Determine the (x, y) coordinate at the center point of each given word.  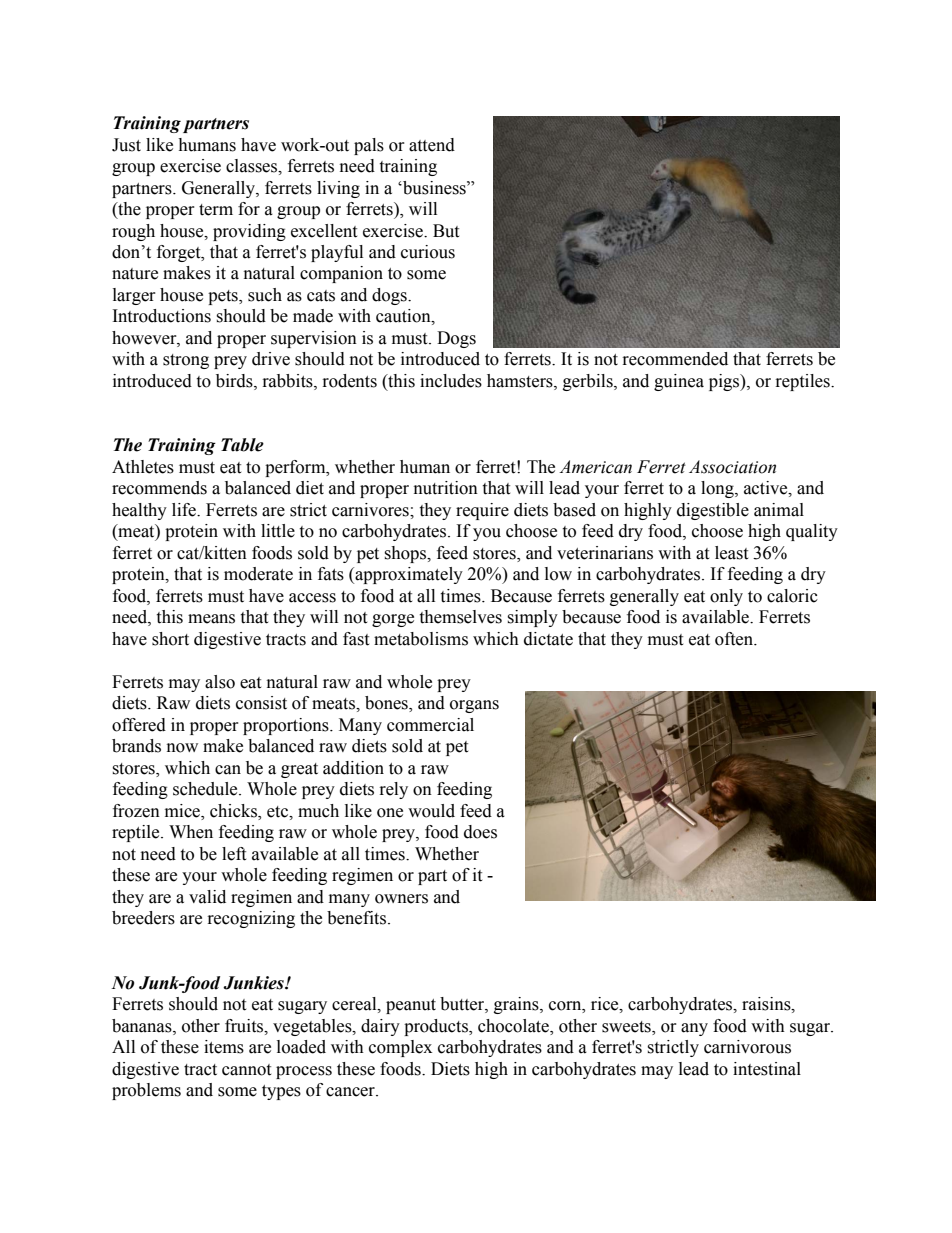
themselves (460, 617)
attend (432, 145)
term (216, 210)
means (211, 619)
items (224, 1047)
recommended (675, 359)
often (735, 639)
